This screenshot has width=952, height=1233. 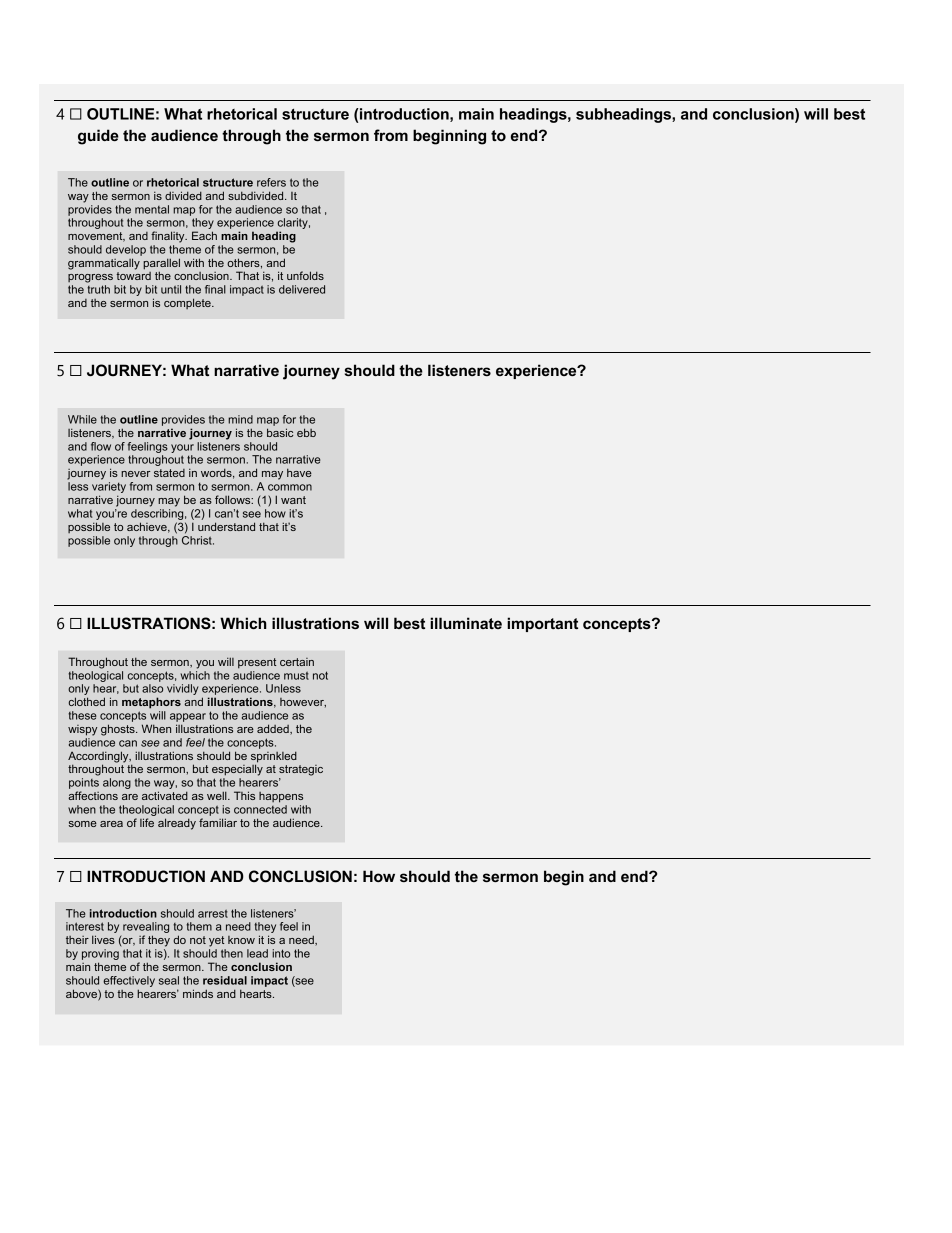 I want to click on guide, so click(x=98, y=137).
